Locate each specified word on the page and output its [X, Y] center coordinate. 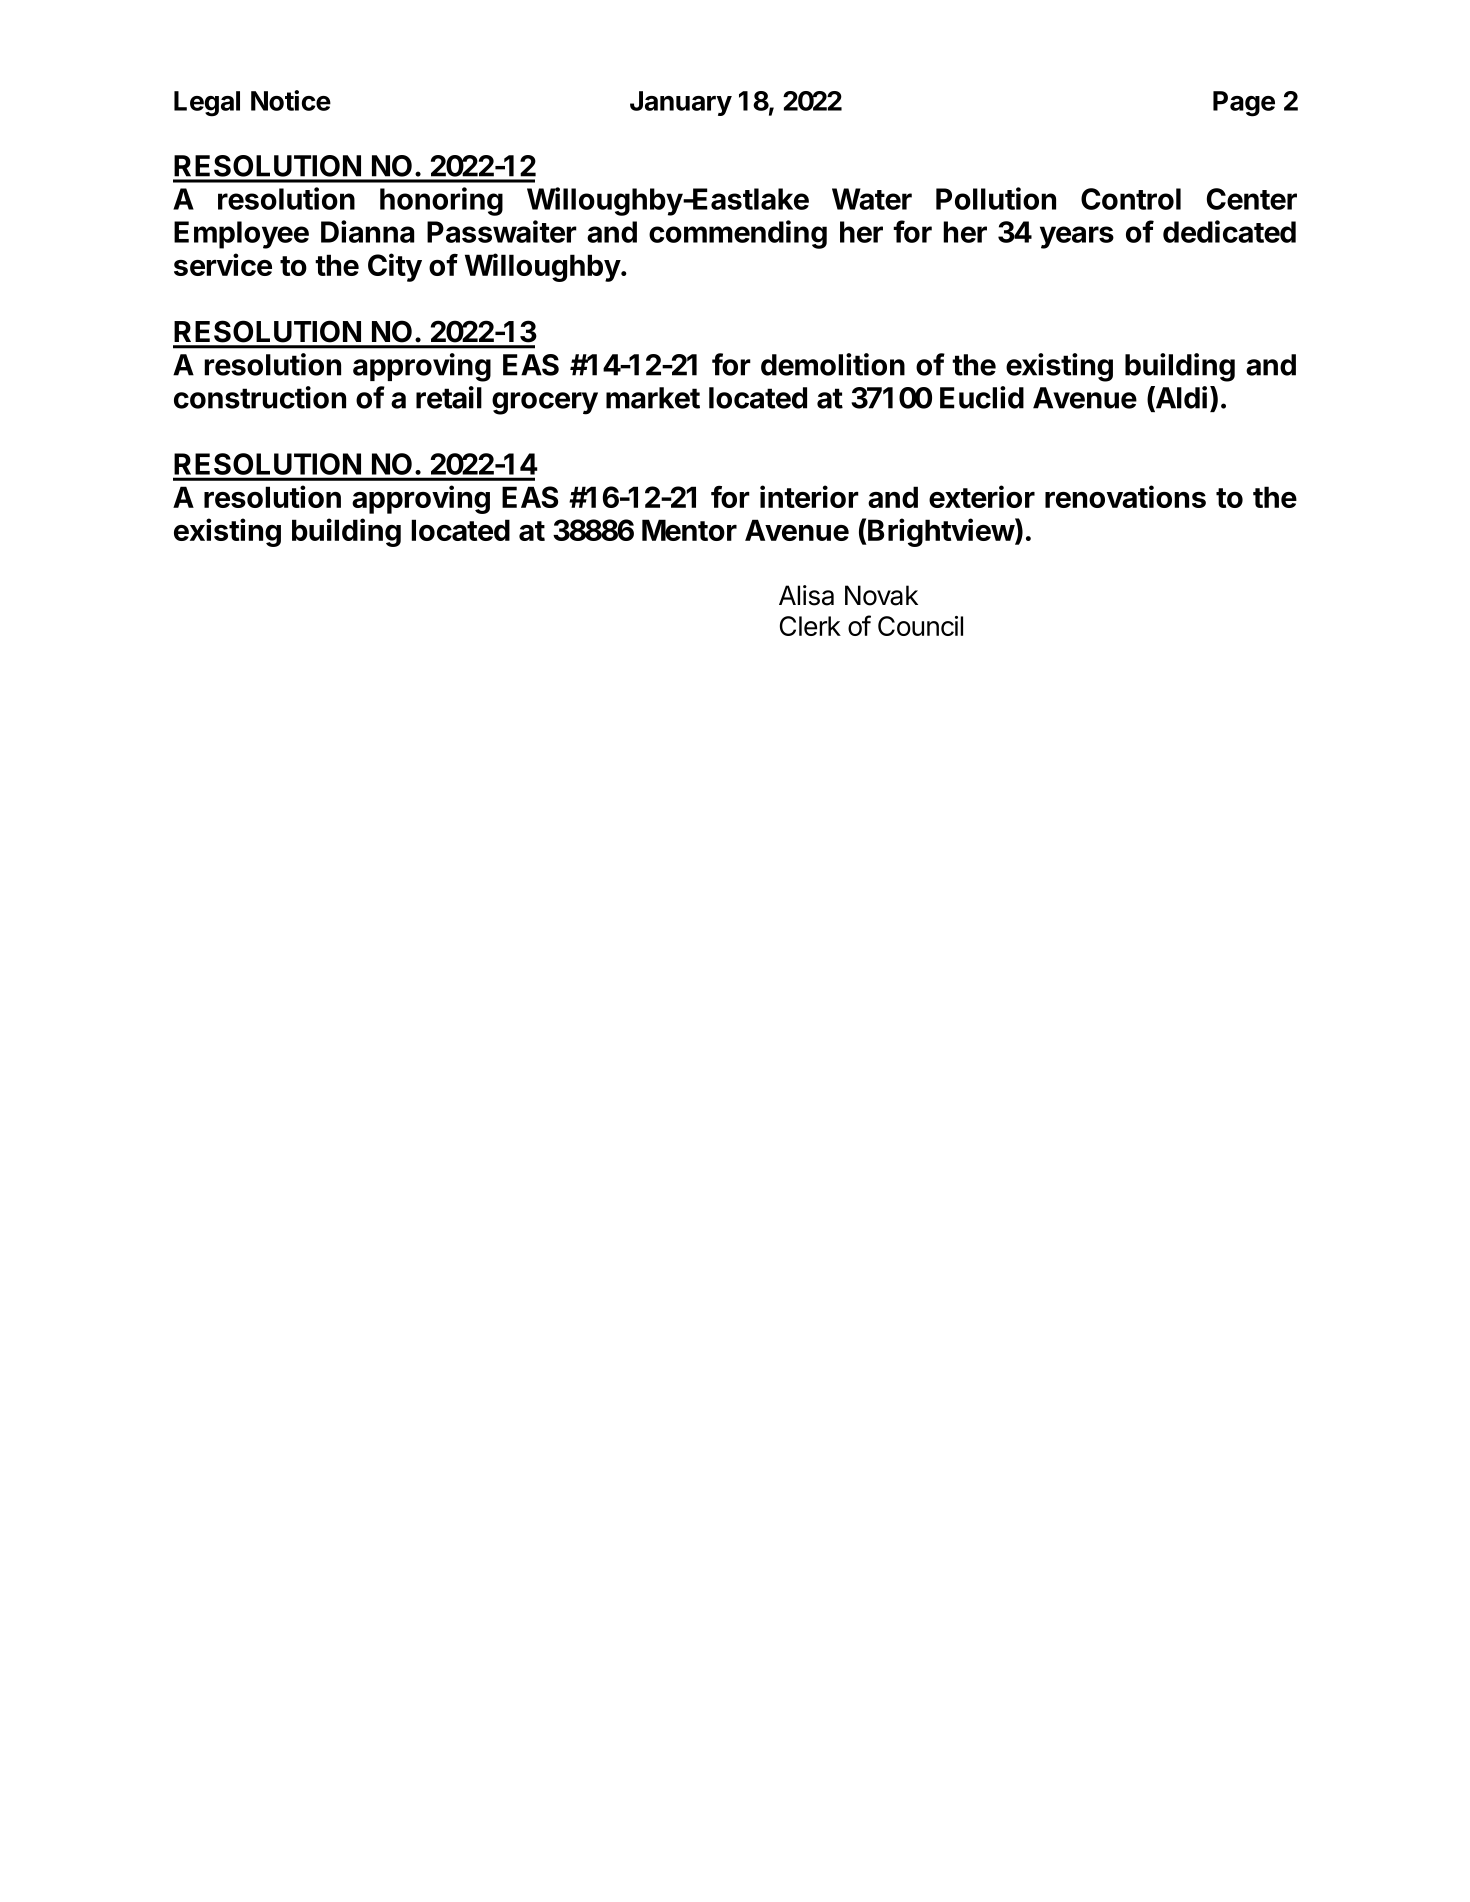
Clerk [810, 626]
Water [872, 199]
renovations [1125, 496]
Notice [291, 100]
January [681, 103]
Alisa [806, 595]
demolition [833, 364]
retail [449, 397]
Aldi [1180, 398]
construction [260, 397]
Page [1244, 104]
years [1077, 237]
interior [809, 496]
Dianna [367, 231]
